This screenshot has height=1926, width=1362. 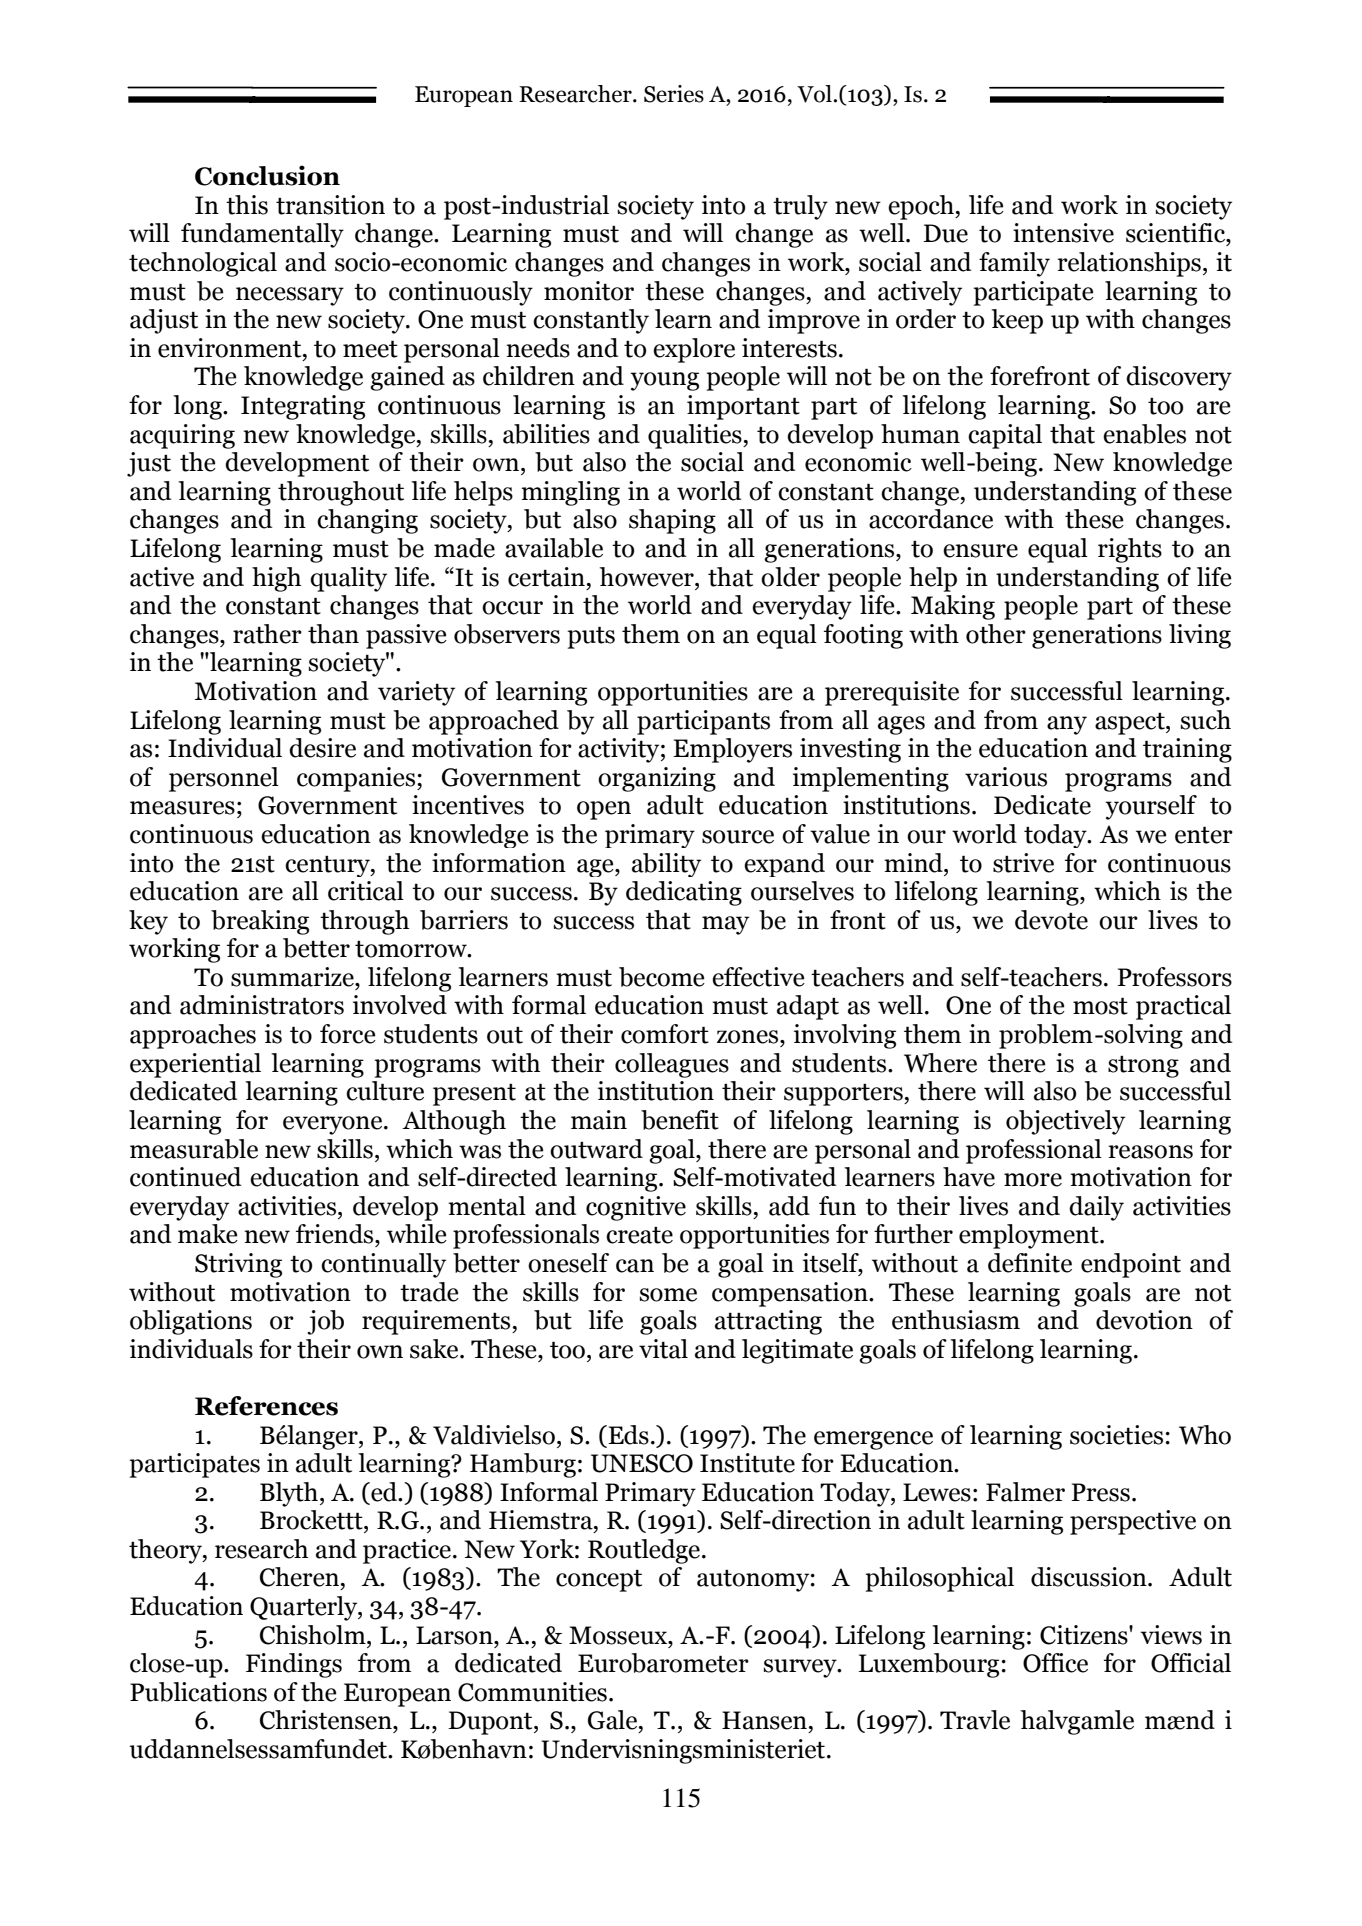 I want to click on desire, so click(x=322, y=748).
